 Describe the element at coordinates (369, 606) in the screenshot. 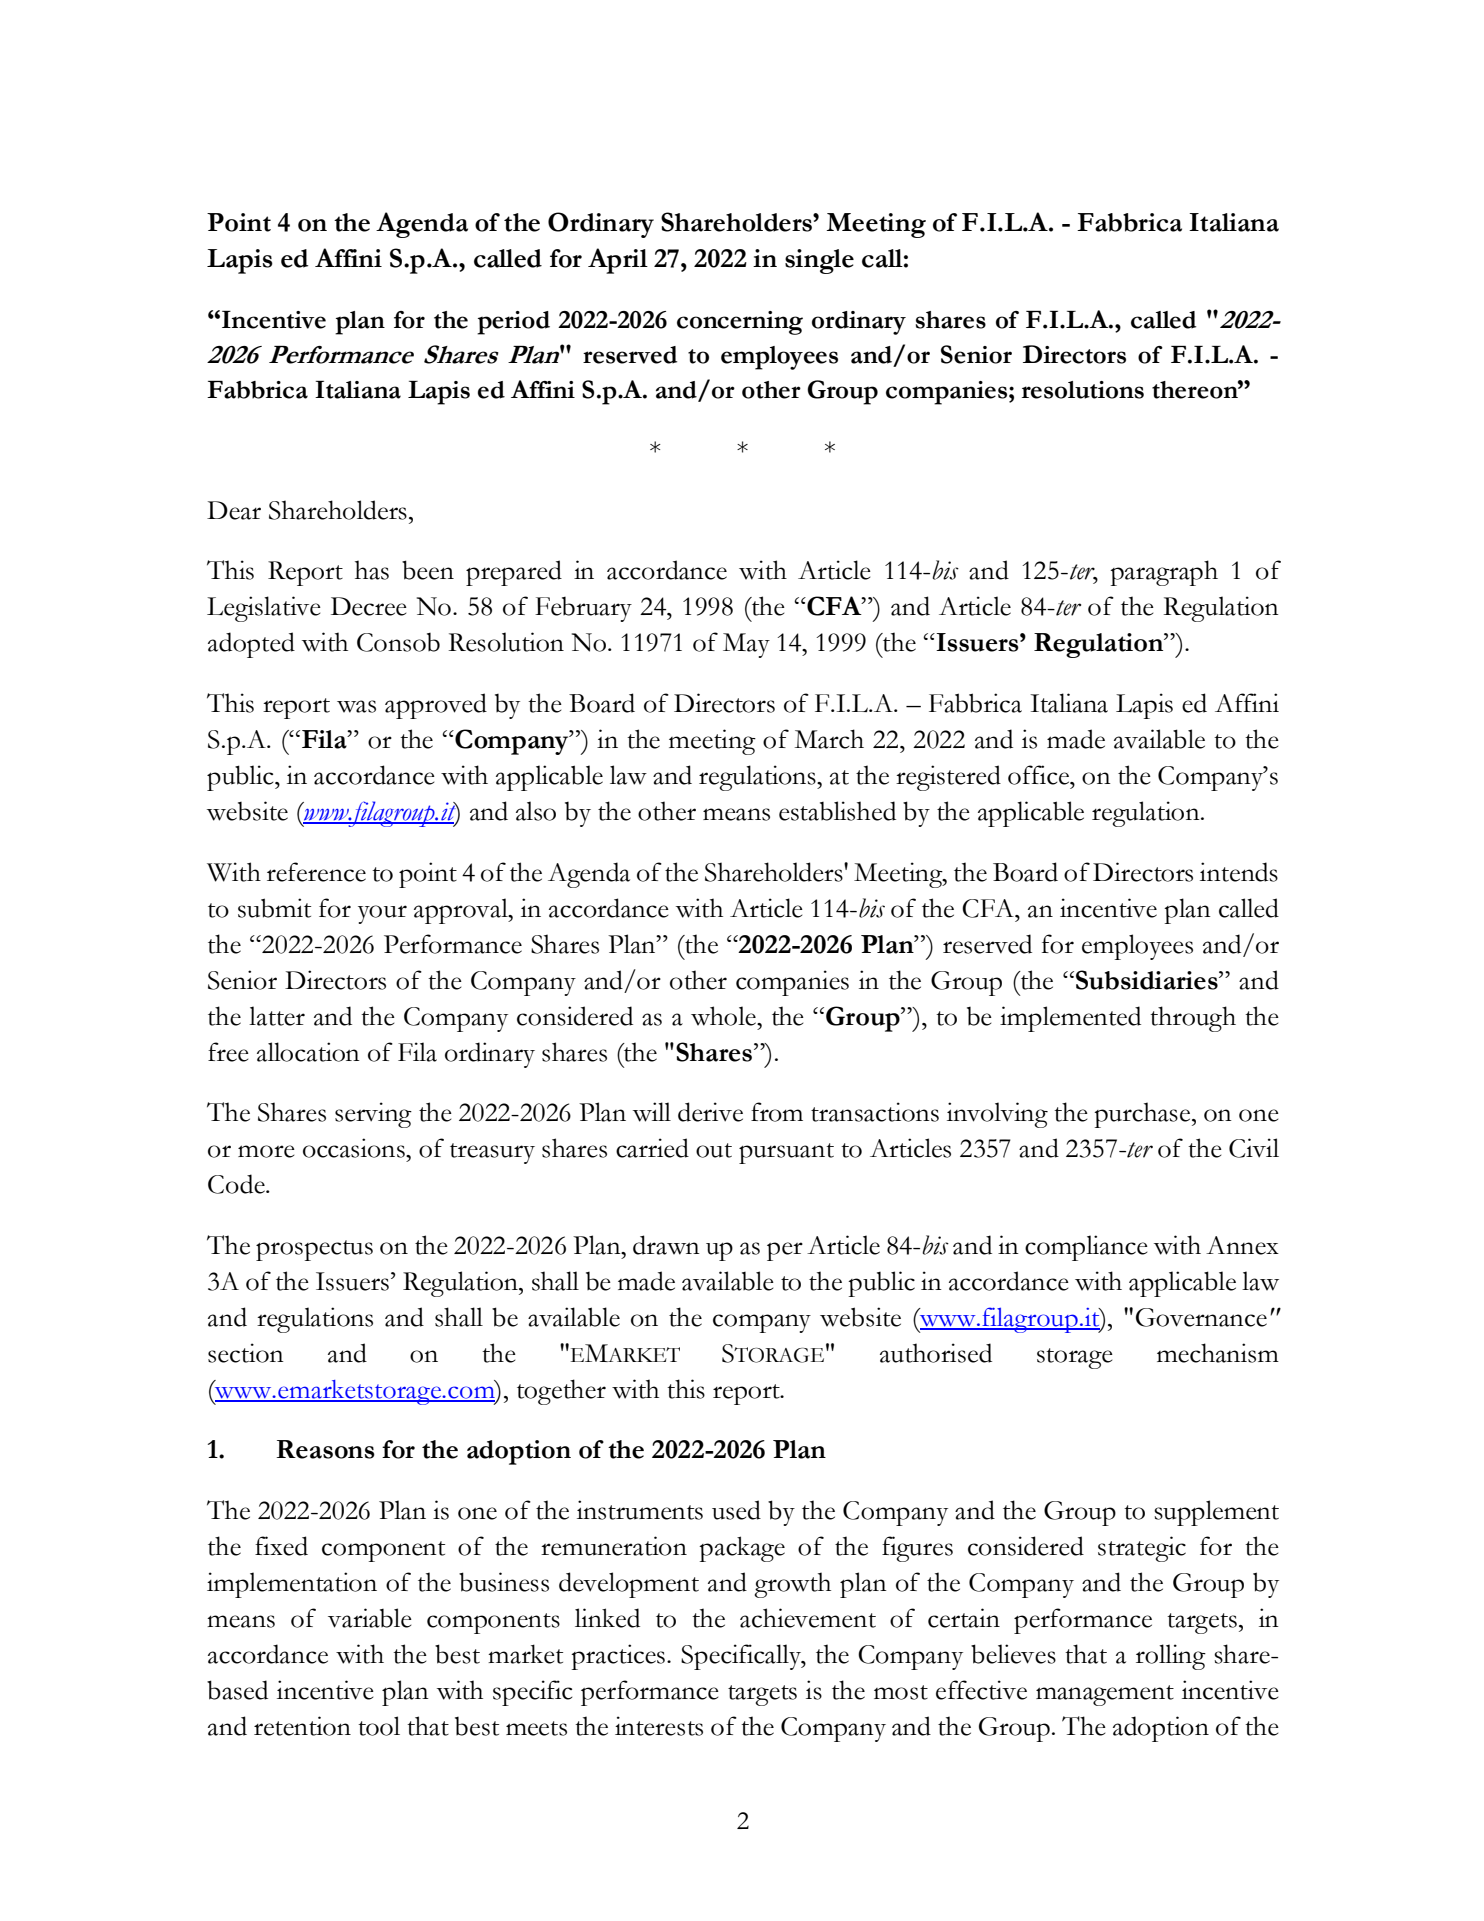

I see `Decree` at that location.
